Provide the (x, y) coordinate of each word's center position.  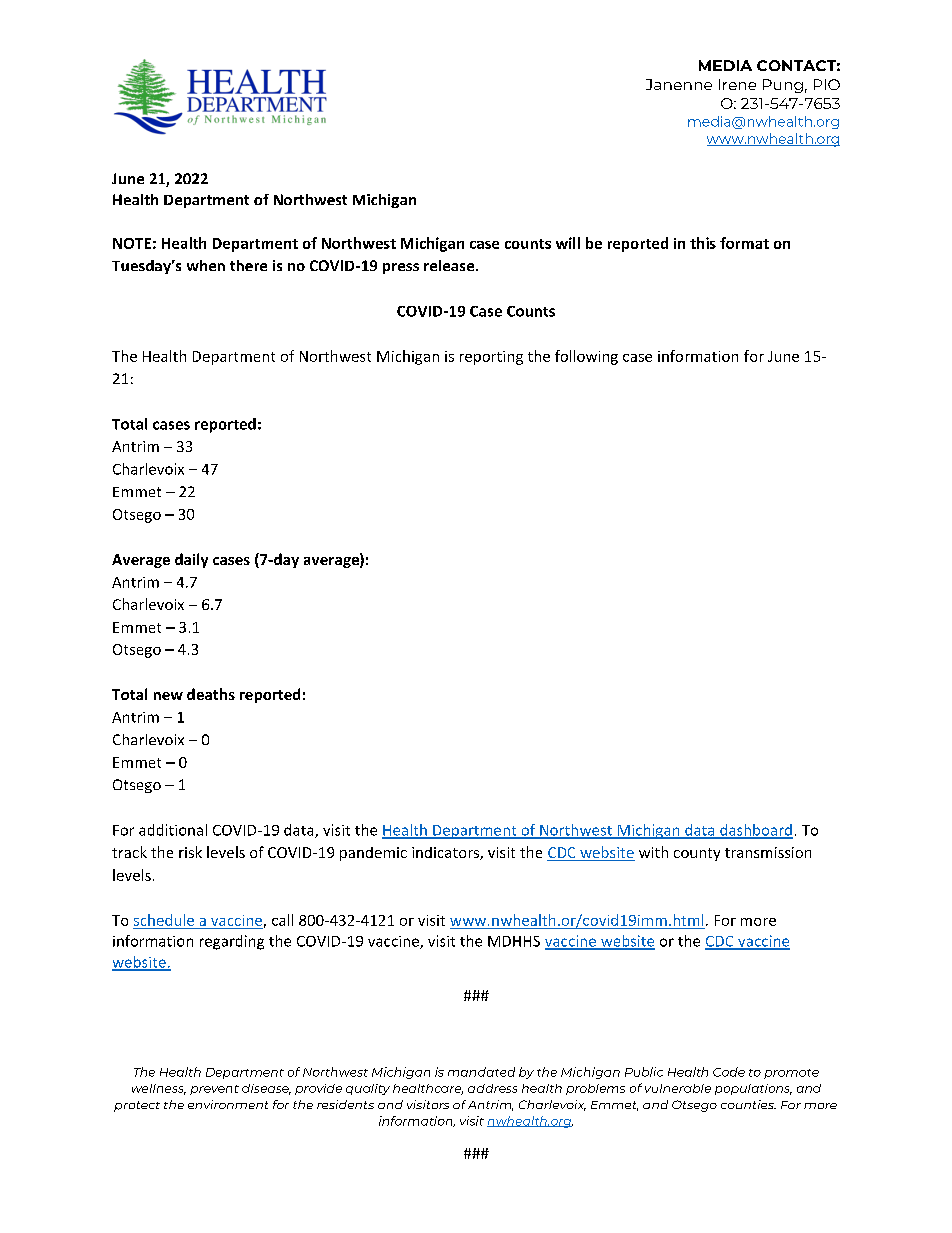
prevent (214, 1090)
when (206, 265)
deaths (211, 694)
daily (191, 560)
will (568, 243)
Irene (737, 84)
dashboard (755, 831)
